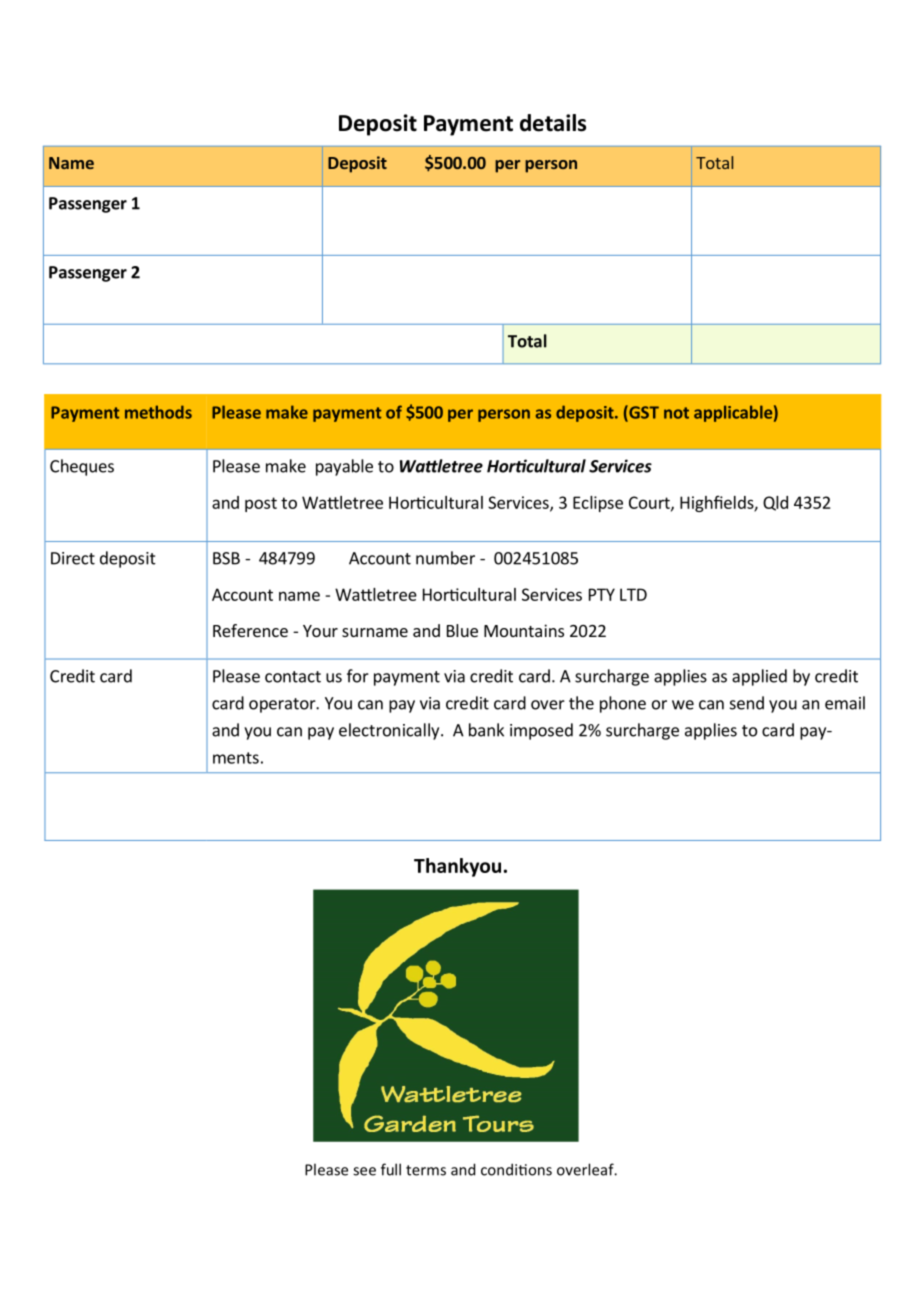 This screenshot has height=1308, width=924. What do you see at coordinates (775, 503) in the screenshot?
I see `Qld` at bounding box center [775, 503].
